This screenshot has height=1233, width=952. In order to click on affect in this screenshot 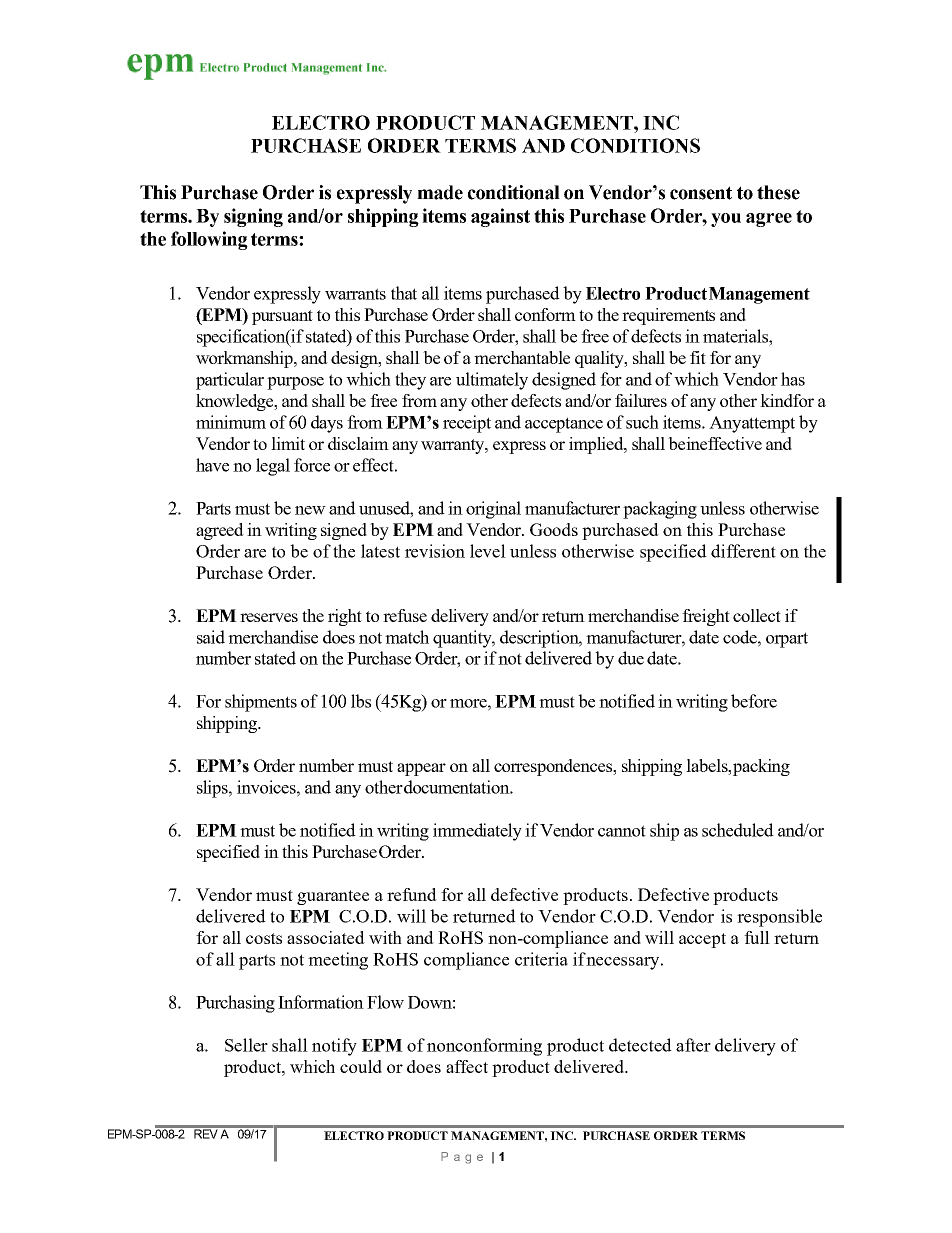, I will do `click(467, 1066)`.
